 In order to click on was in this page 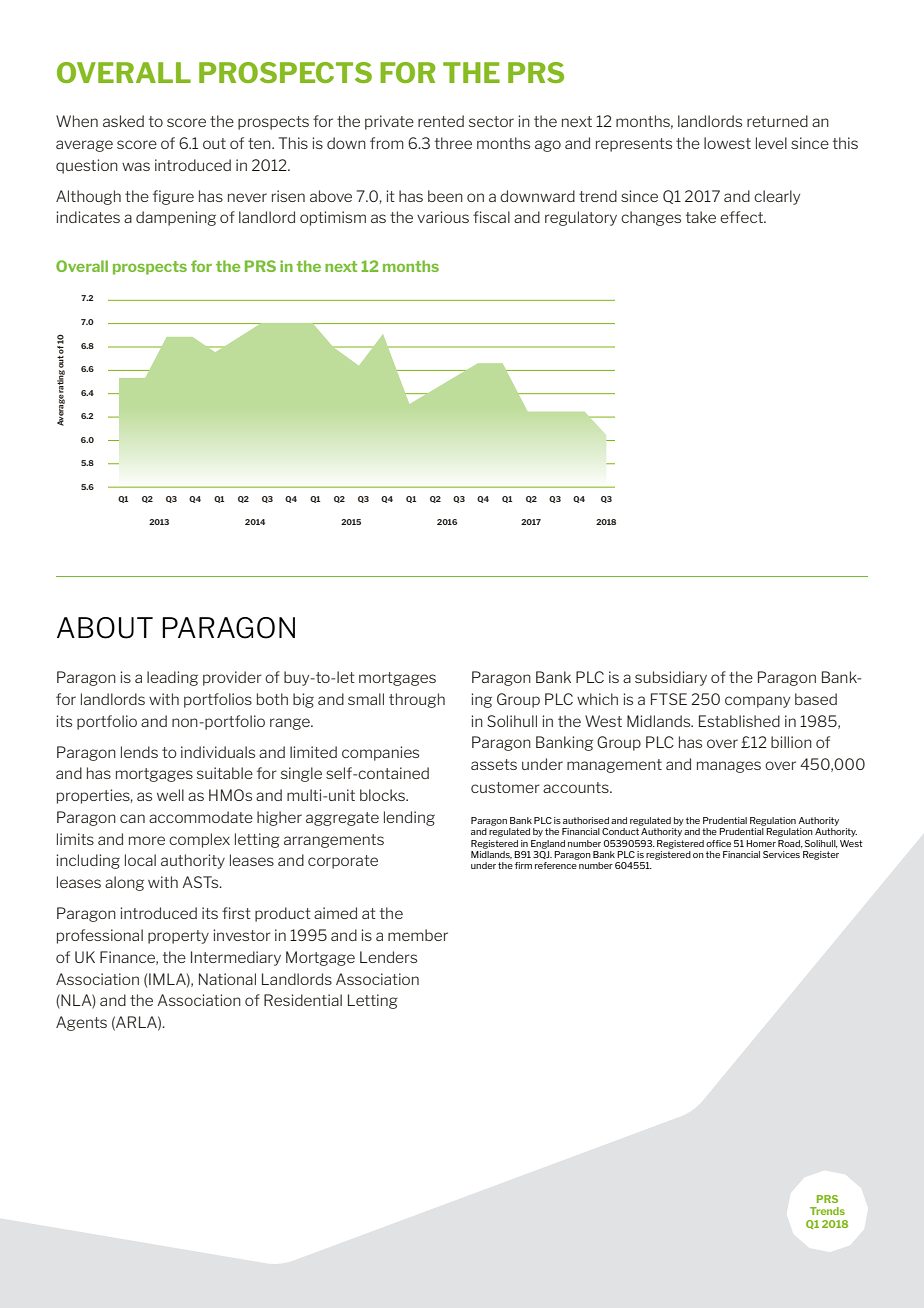, I will do `click(136, 166)`.
